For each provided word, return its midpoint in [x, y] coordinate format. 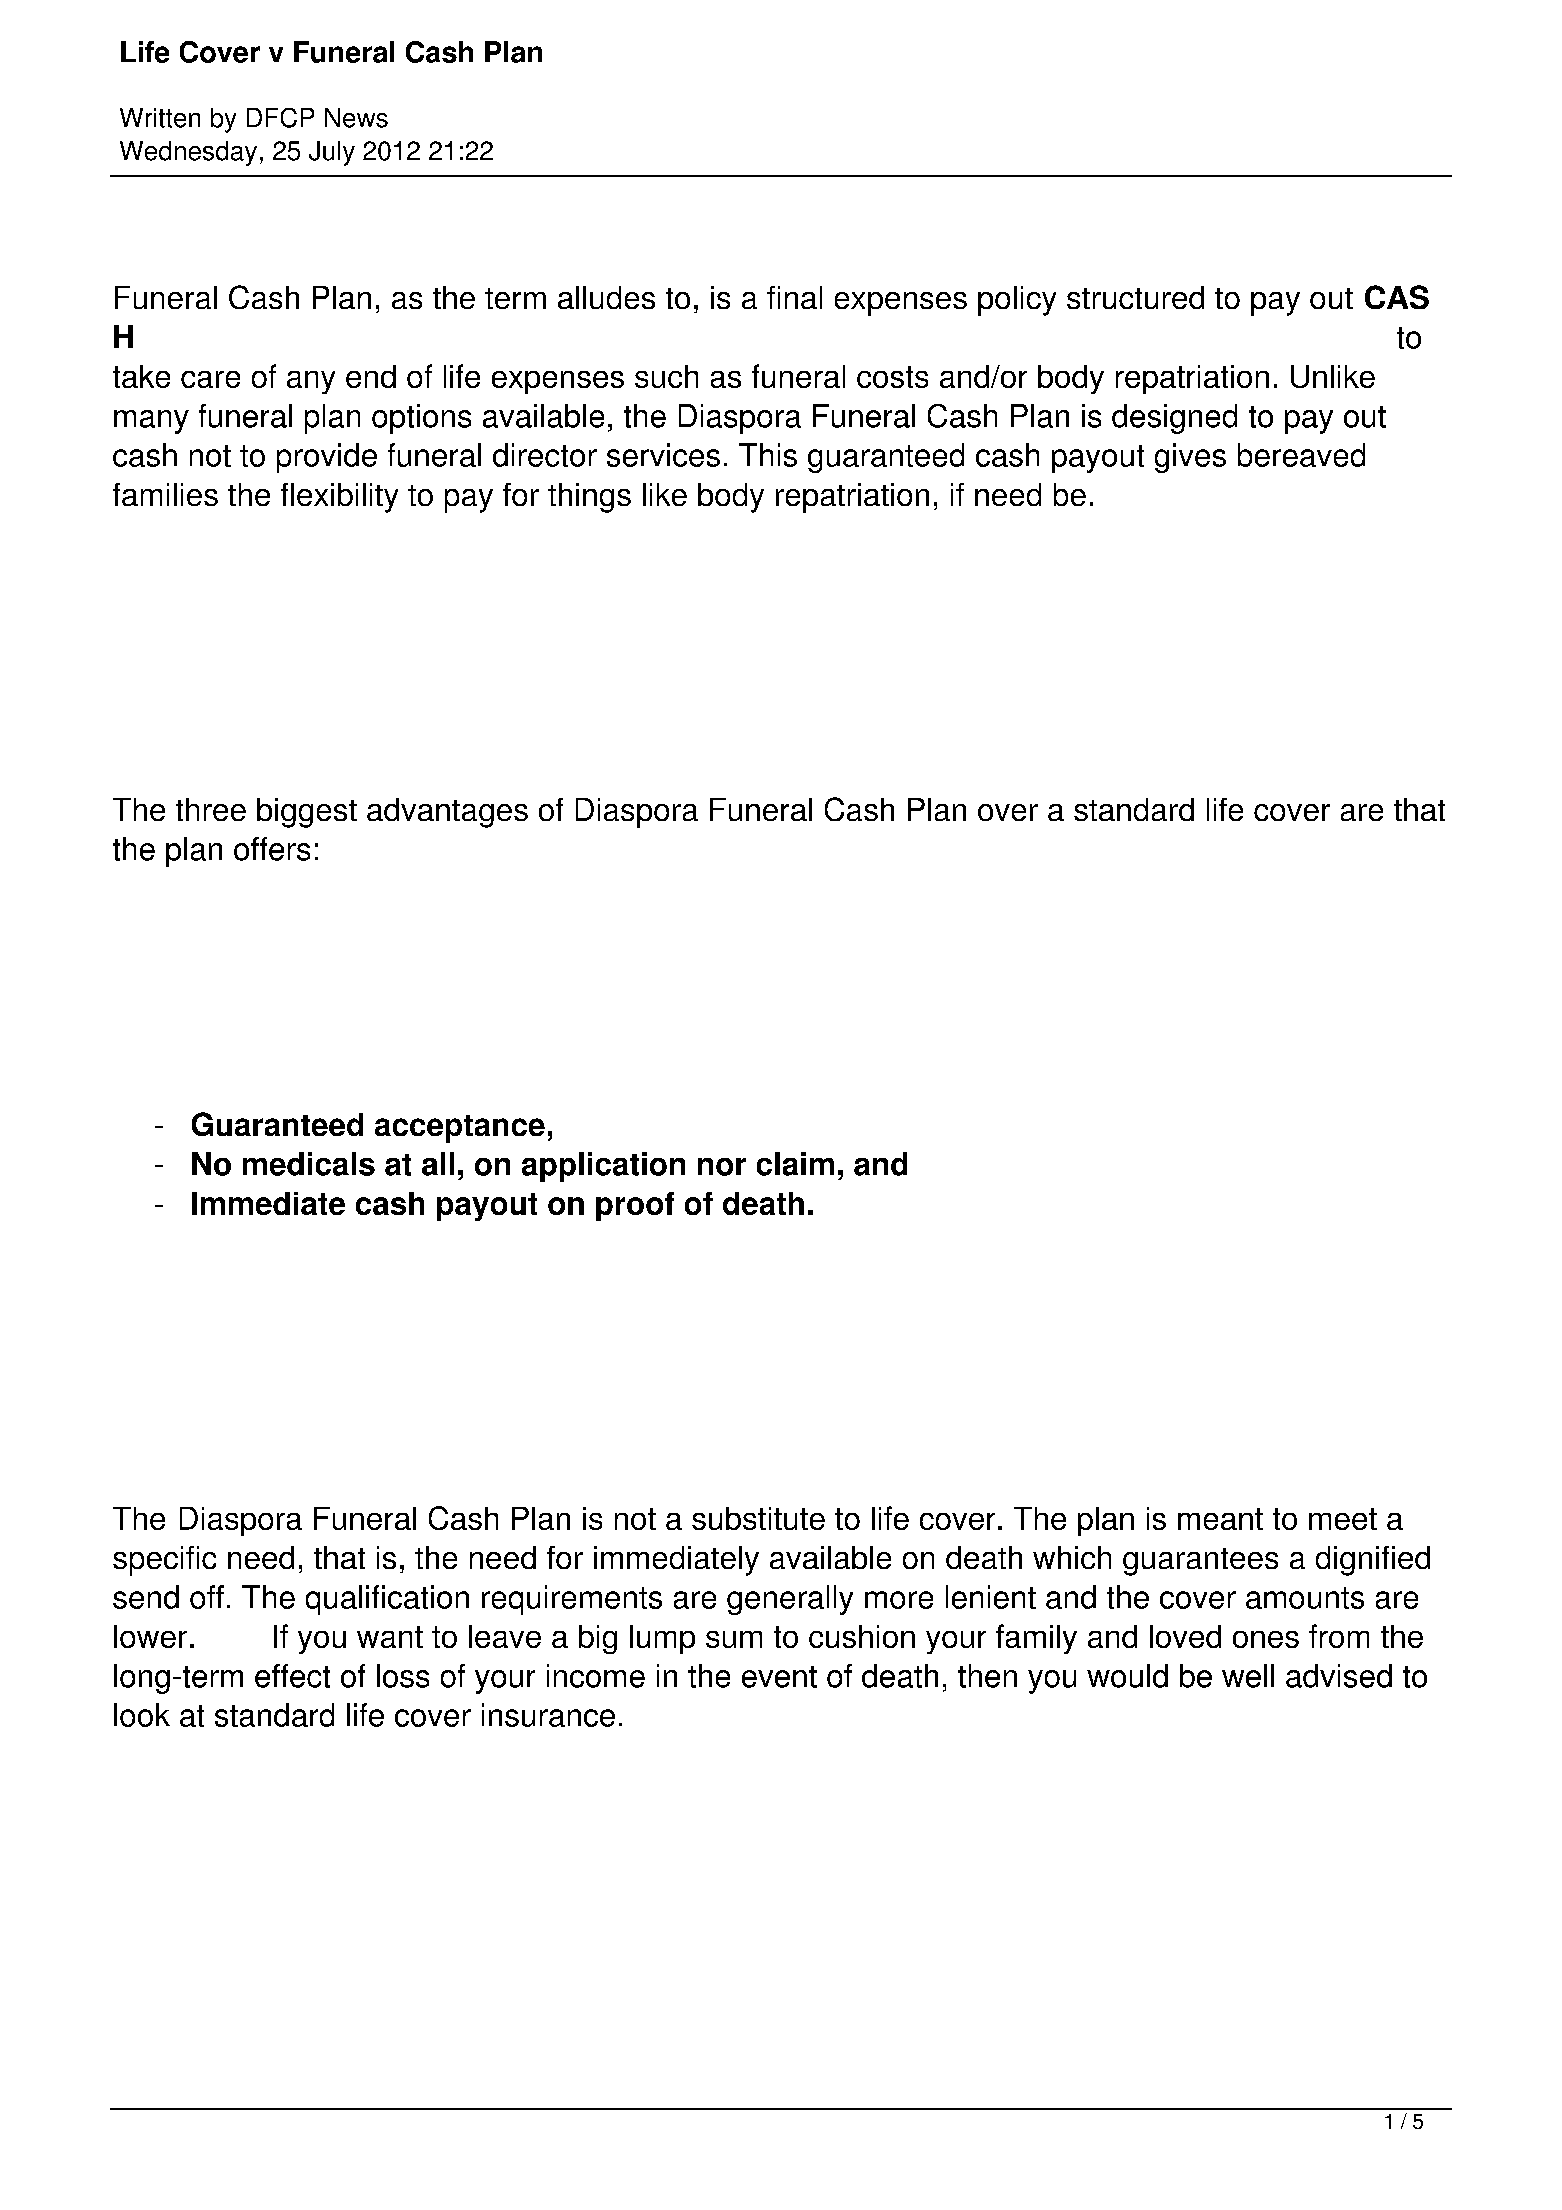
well [1248, 1676]
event [779, 1677]
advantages [447, 813]
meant [1220, 1519]
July [332, 153]
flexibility [339, 498]
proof [635, 1206]
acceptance [460, 1129]
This [768, 455]
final [794, 297]
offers [272, 849]
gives [1190, 458]
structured [1135, 297]
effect [292, 1676]
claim [795, 1164]
